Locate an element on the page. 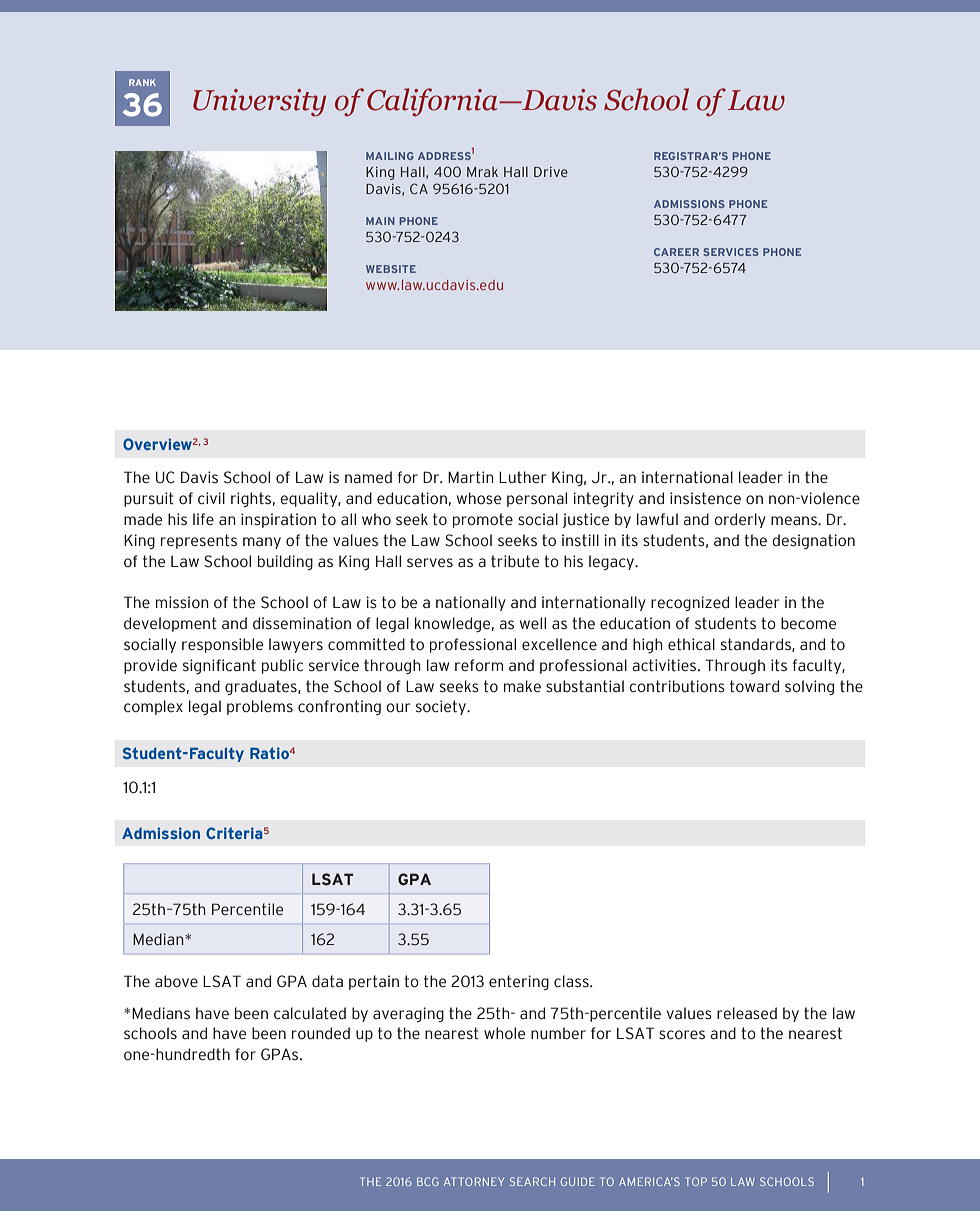 The width and height of the image is (980, 1211). CAREER is located at coordinates (676, 252).
